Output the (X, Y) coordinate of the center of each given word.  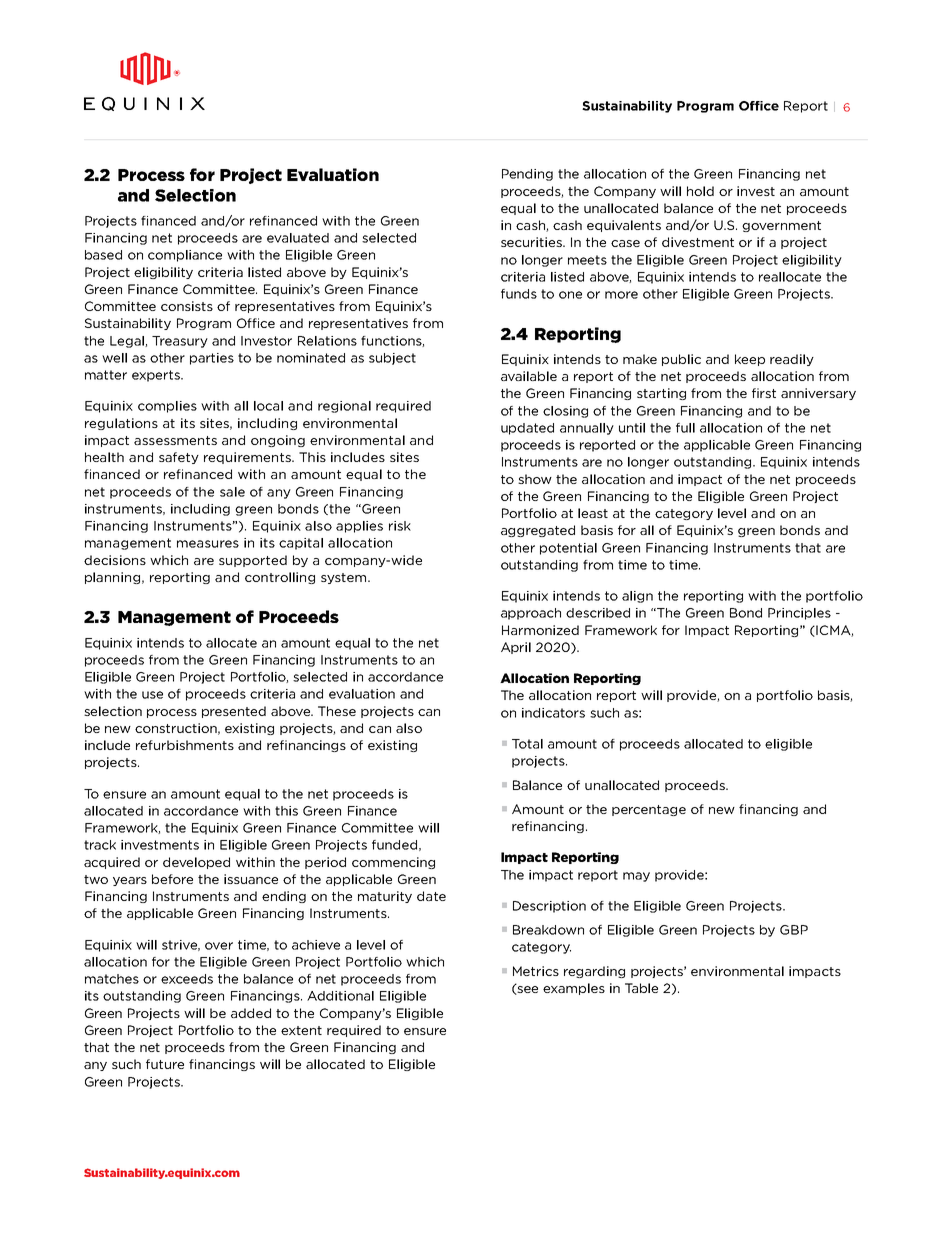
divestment (698, 242)
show (535, 479)
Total (527, 744)
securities (532, 242)
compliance (185, 256)
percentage (649, 810)
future (165, 1064)
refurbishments (185, 745)
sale (232, 492)
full (685, 428)
